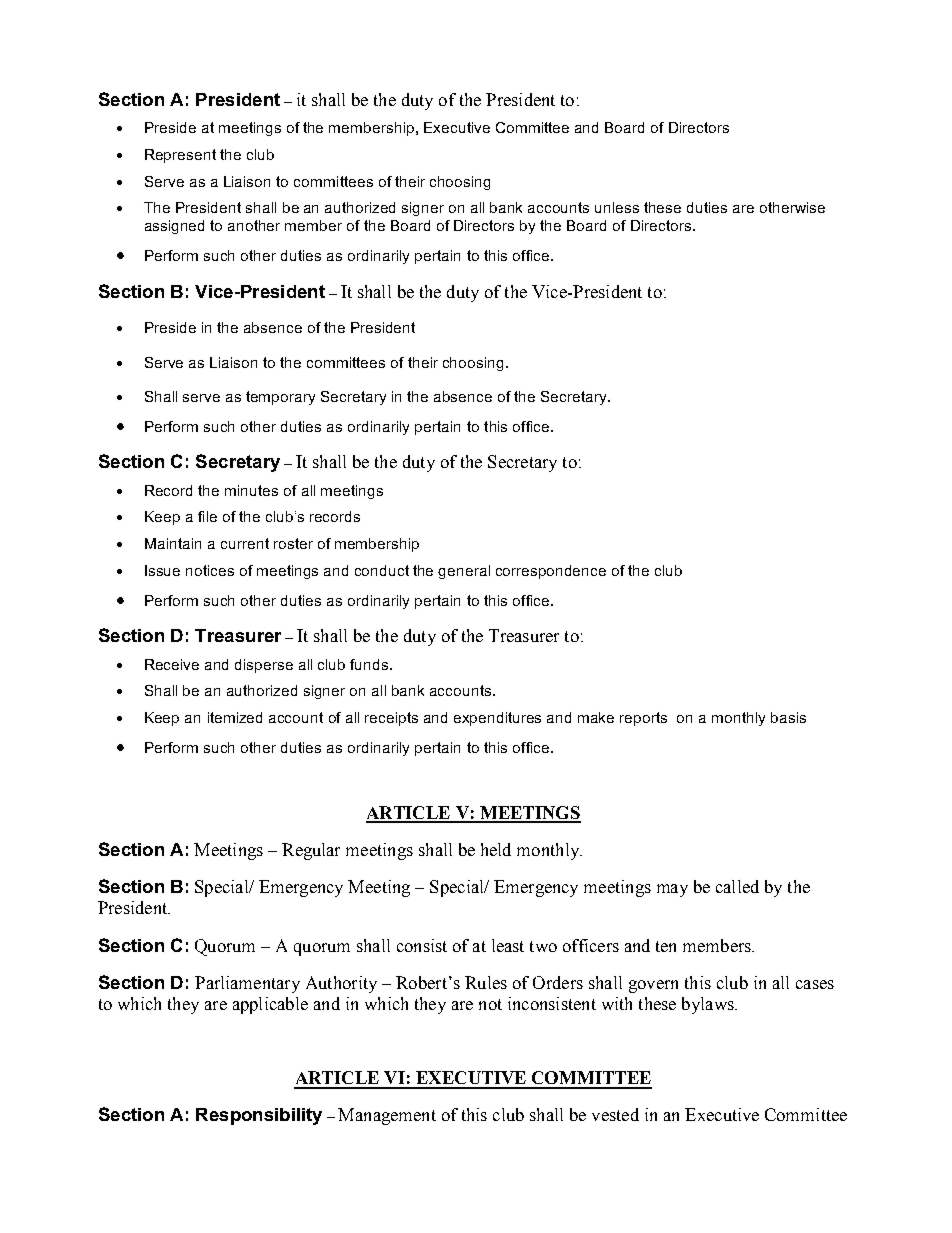 The image size is (952, 1233). I want to click on unless, so click(617, 207).
